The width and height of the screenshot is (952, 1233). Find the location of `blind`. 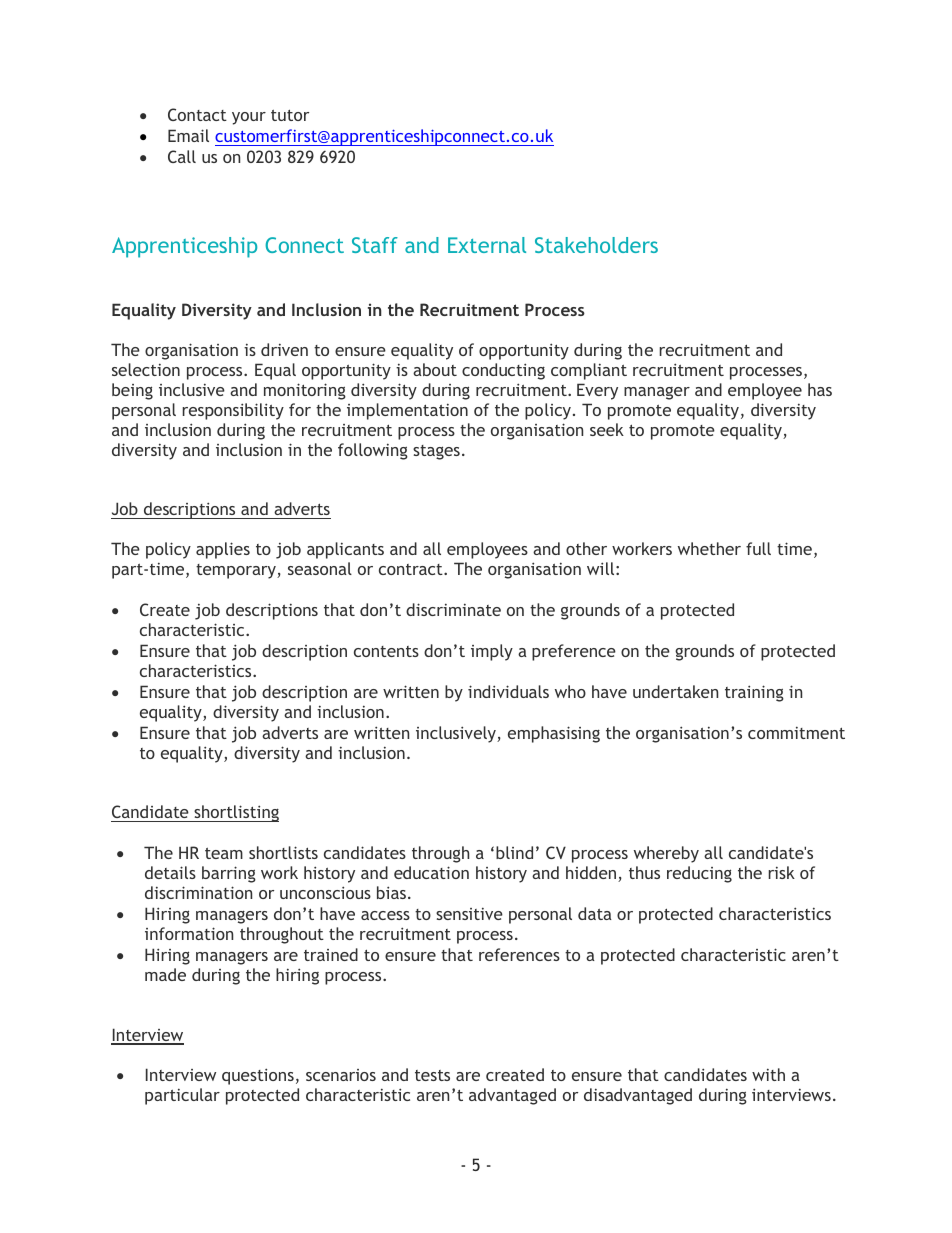

blind is located at coordinates (514, 852).
